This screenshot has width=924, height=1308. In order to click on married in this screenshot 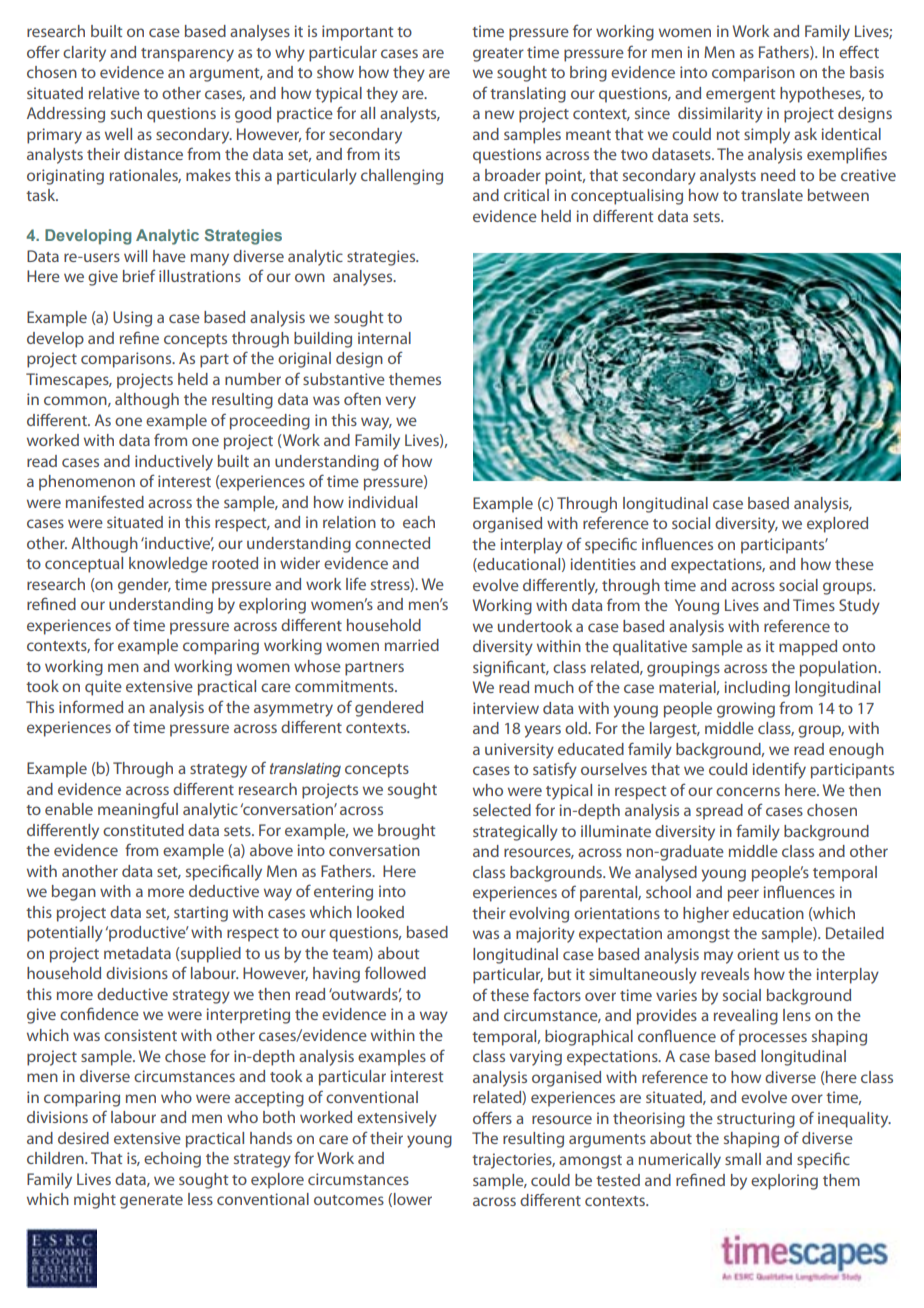, I will do `click(412, 645)`.
